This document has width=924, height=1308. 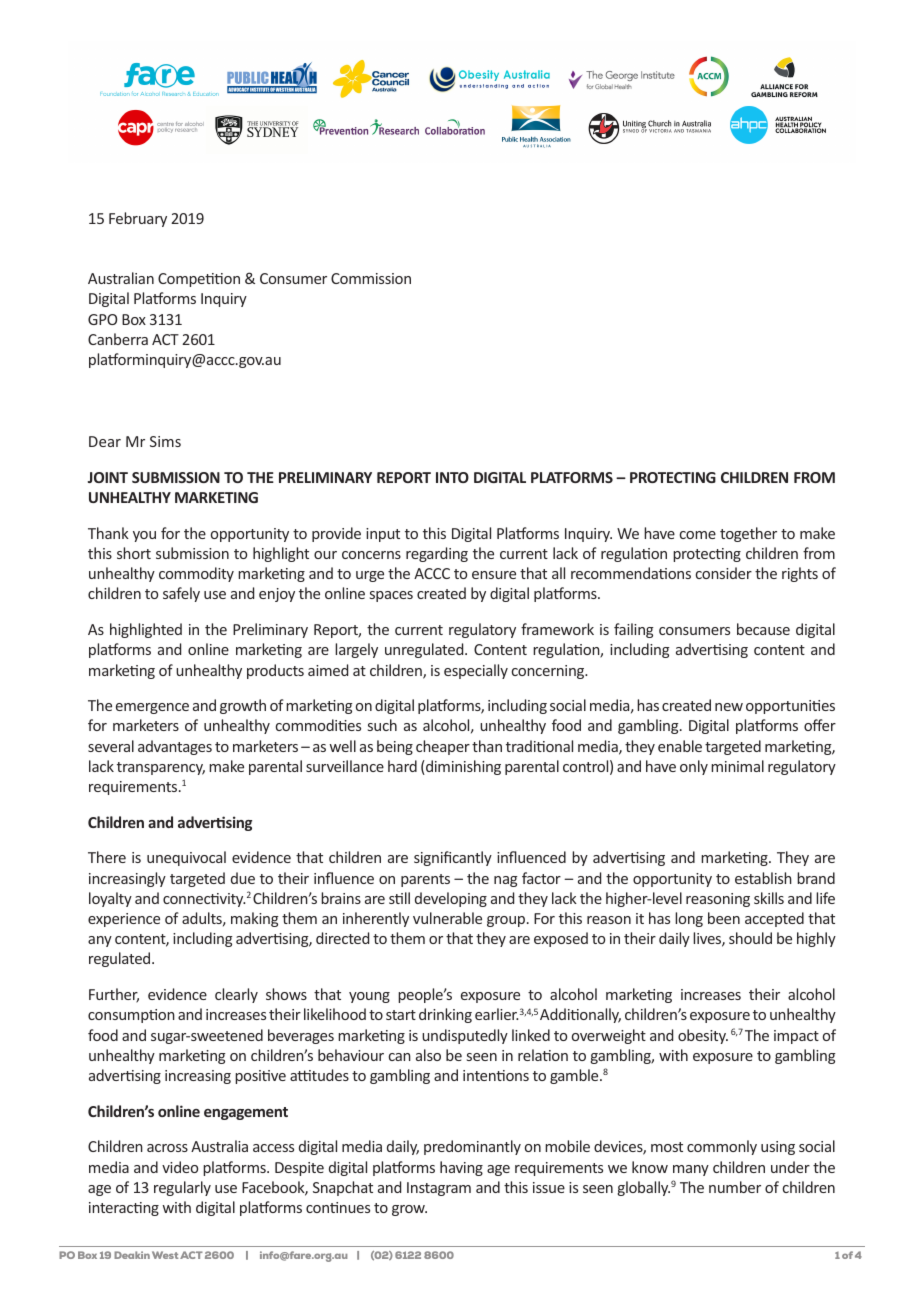 What do you see at coordinates (737, 766) in the document?
I see `minimal` at bounding box center [737, 766].
